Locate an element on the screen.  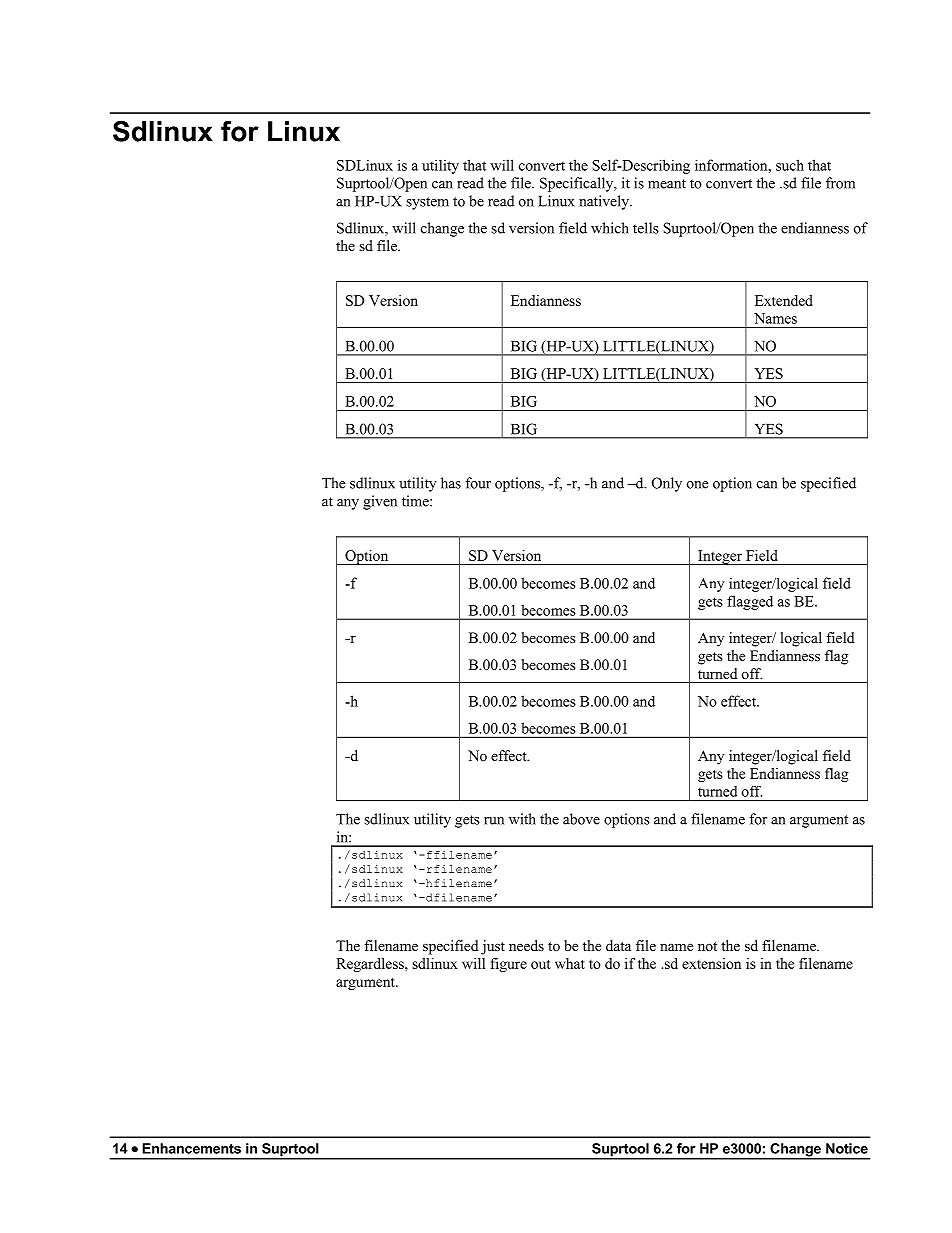
Regardless is located at coordinates (371, 965).
